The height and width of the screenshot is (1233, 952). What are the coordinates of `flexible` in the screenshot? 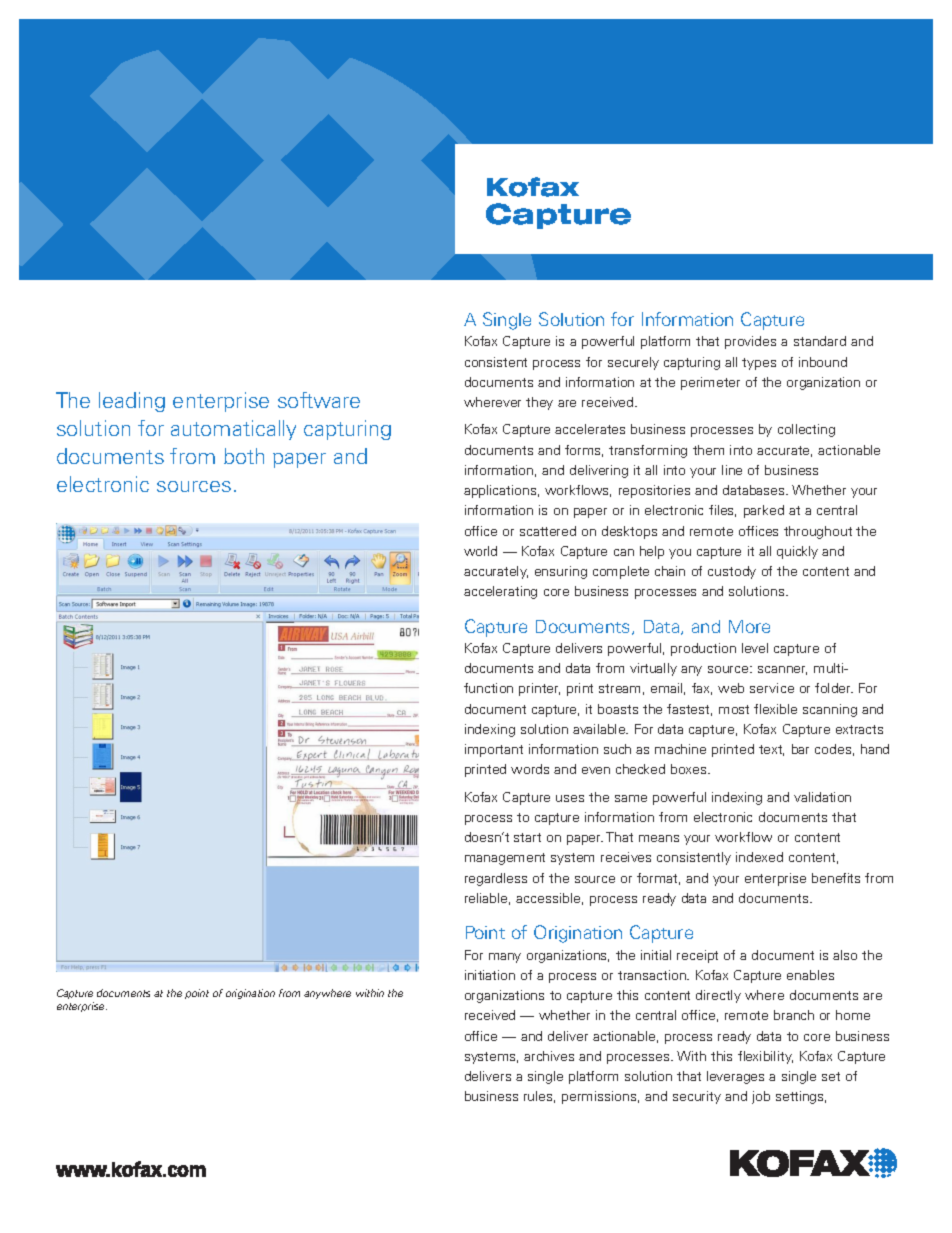 It's located at (775, 709).
